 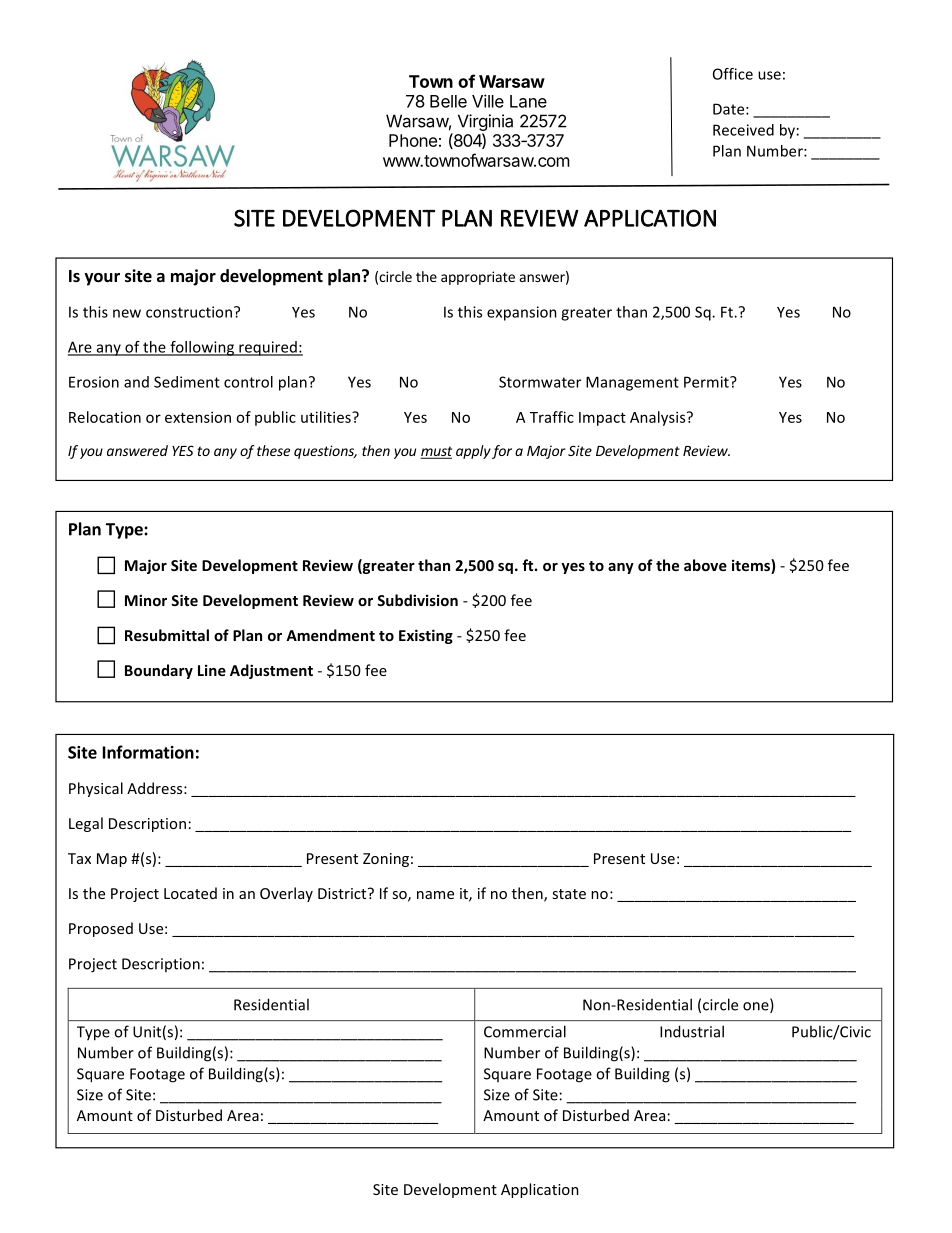 What do you see at coordinates (435, 895) in the document?
I see `name` at bounding box center [435, 895].
